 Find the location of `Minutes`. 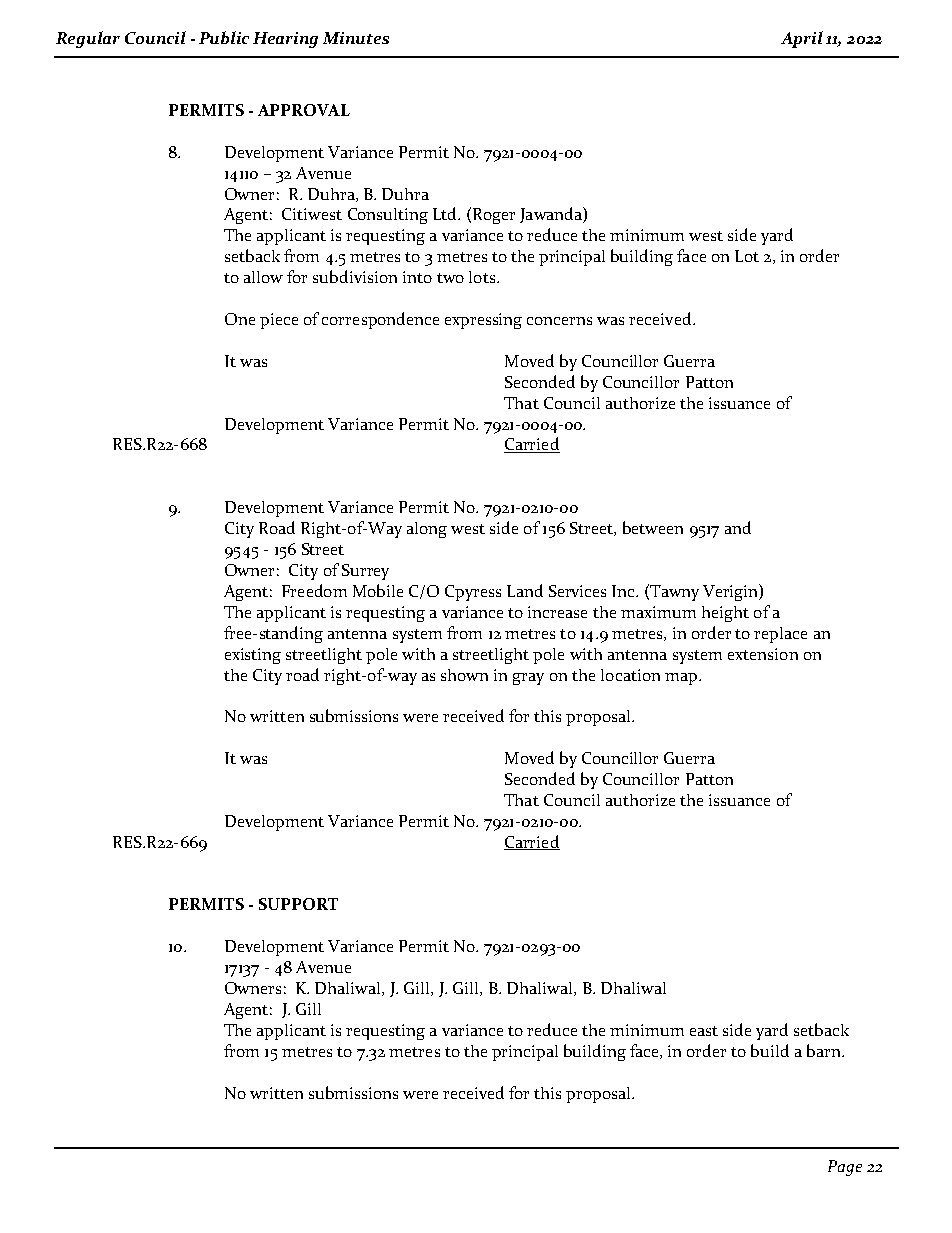

Minutes is located at coordinates (356, 38).
